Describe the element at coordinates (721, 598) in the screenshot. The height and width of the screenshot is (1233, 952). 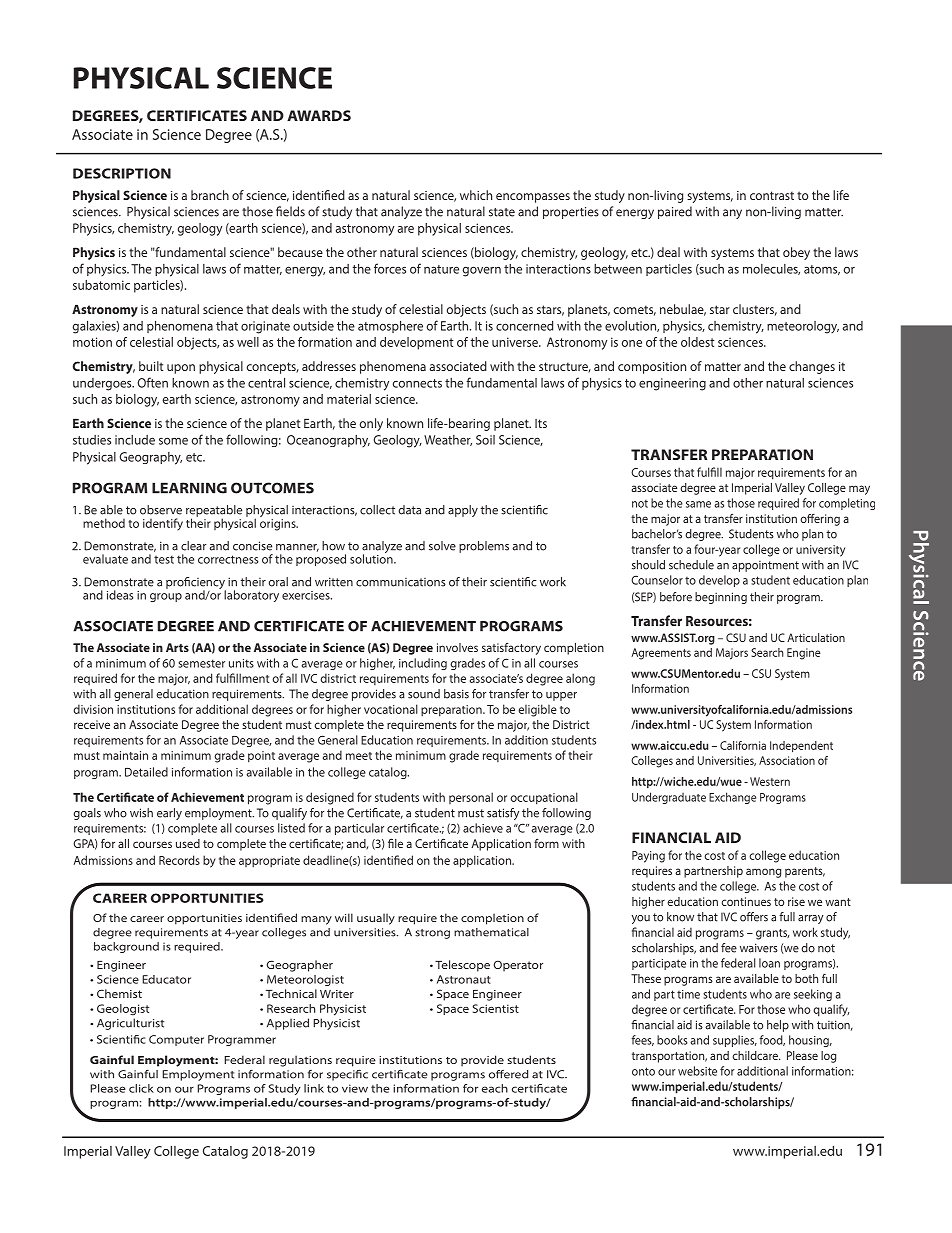
I see `beginning` at that location.
